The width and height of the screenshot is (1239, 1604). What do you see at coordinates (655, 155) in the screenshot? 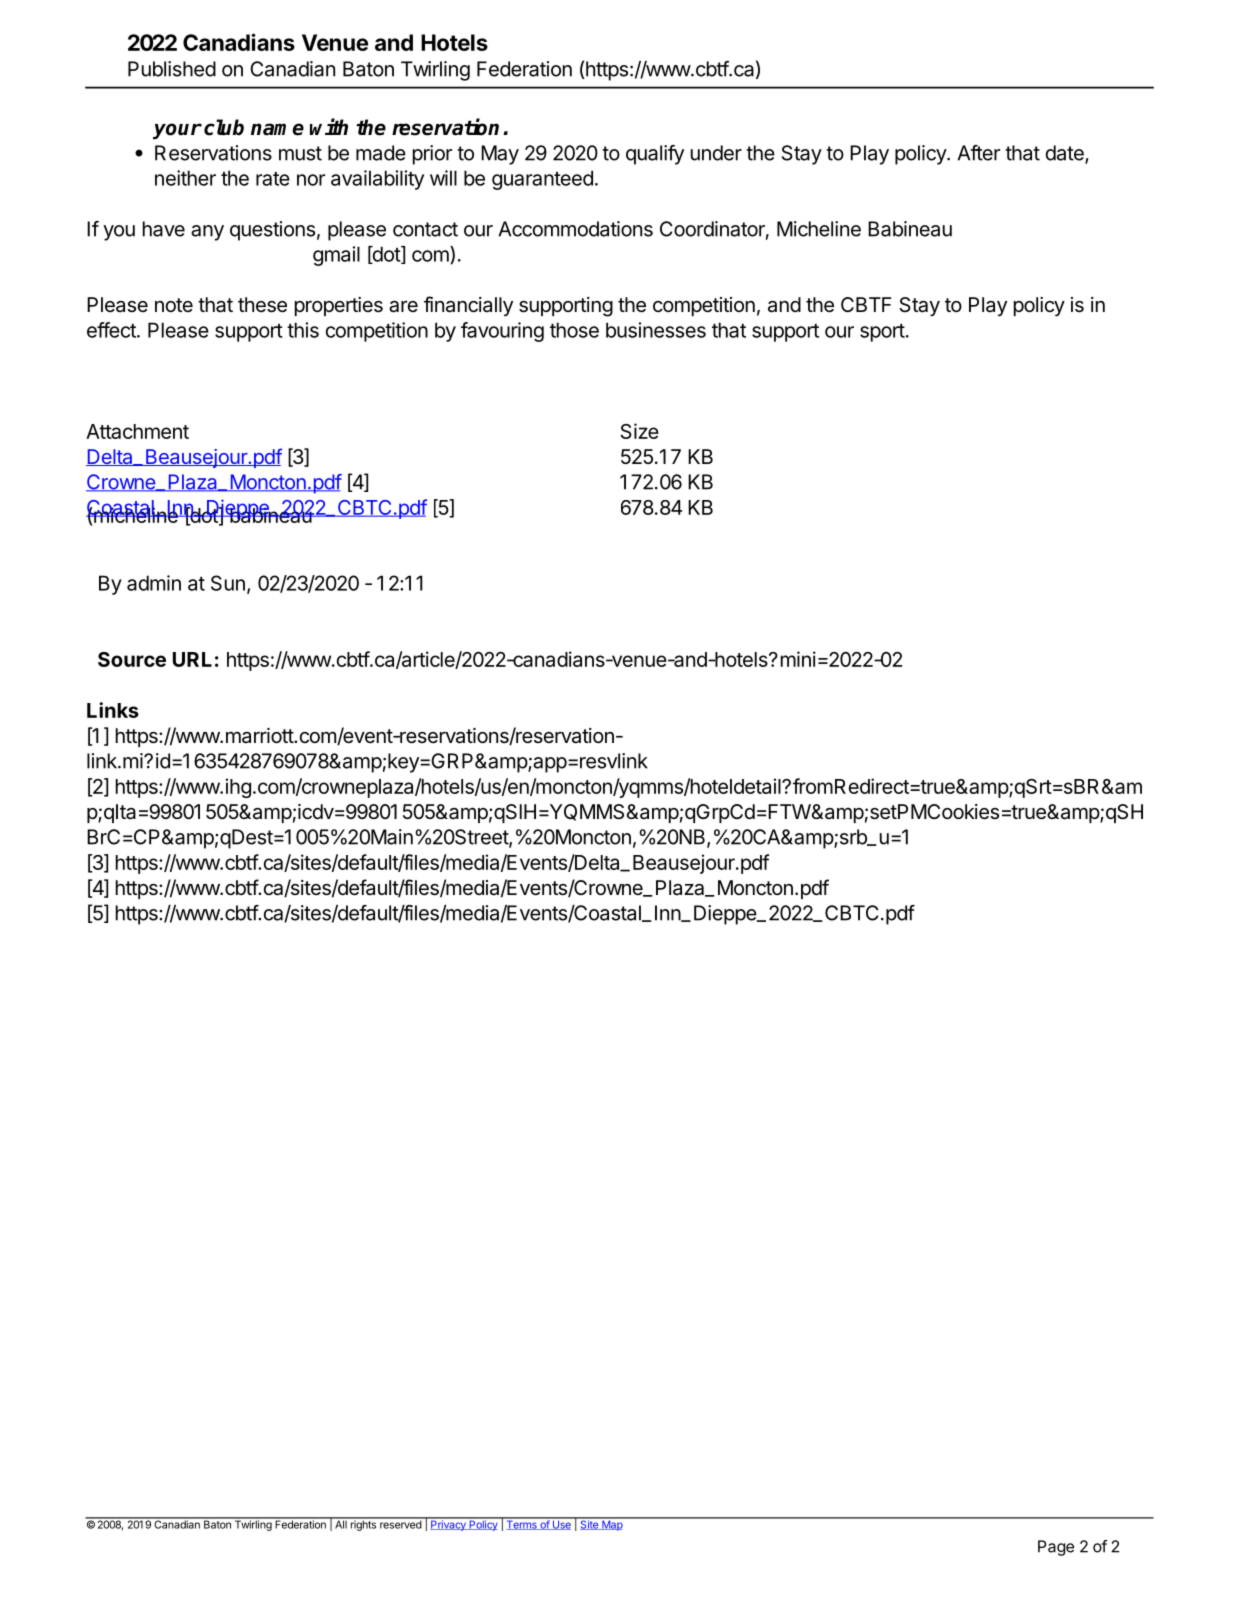
I see `qualify` at bounding box center [655, 155].
